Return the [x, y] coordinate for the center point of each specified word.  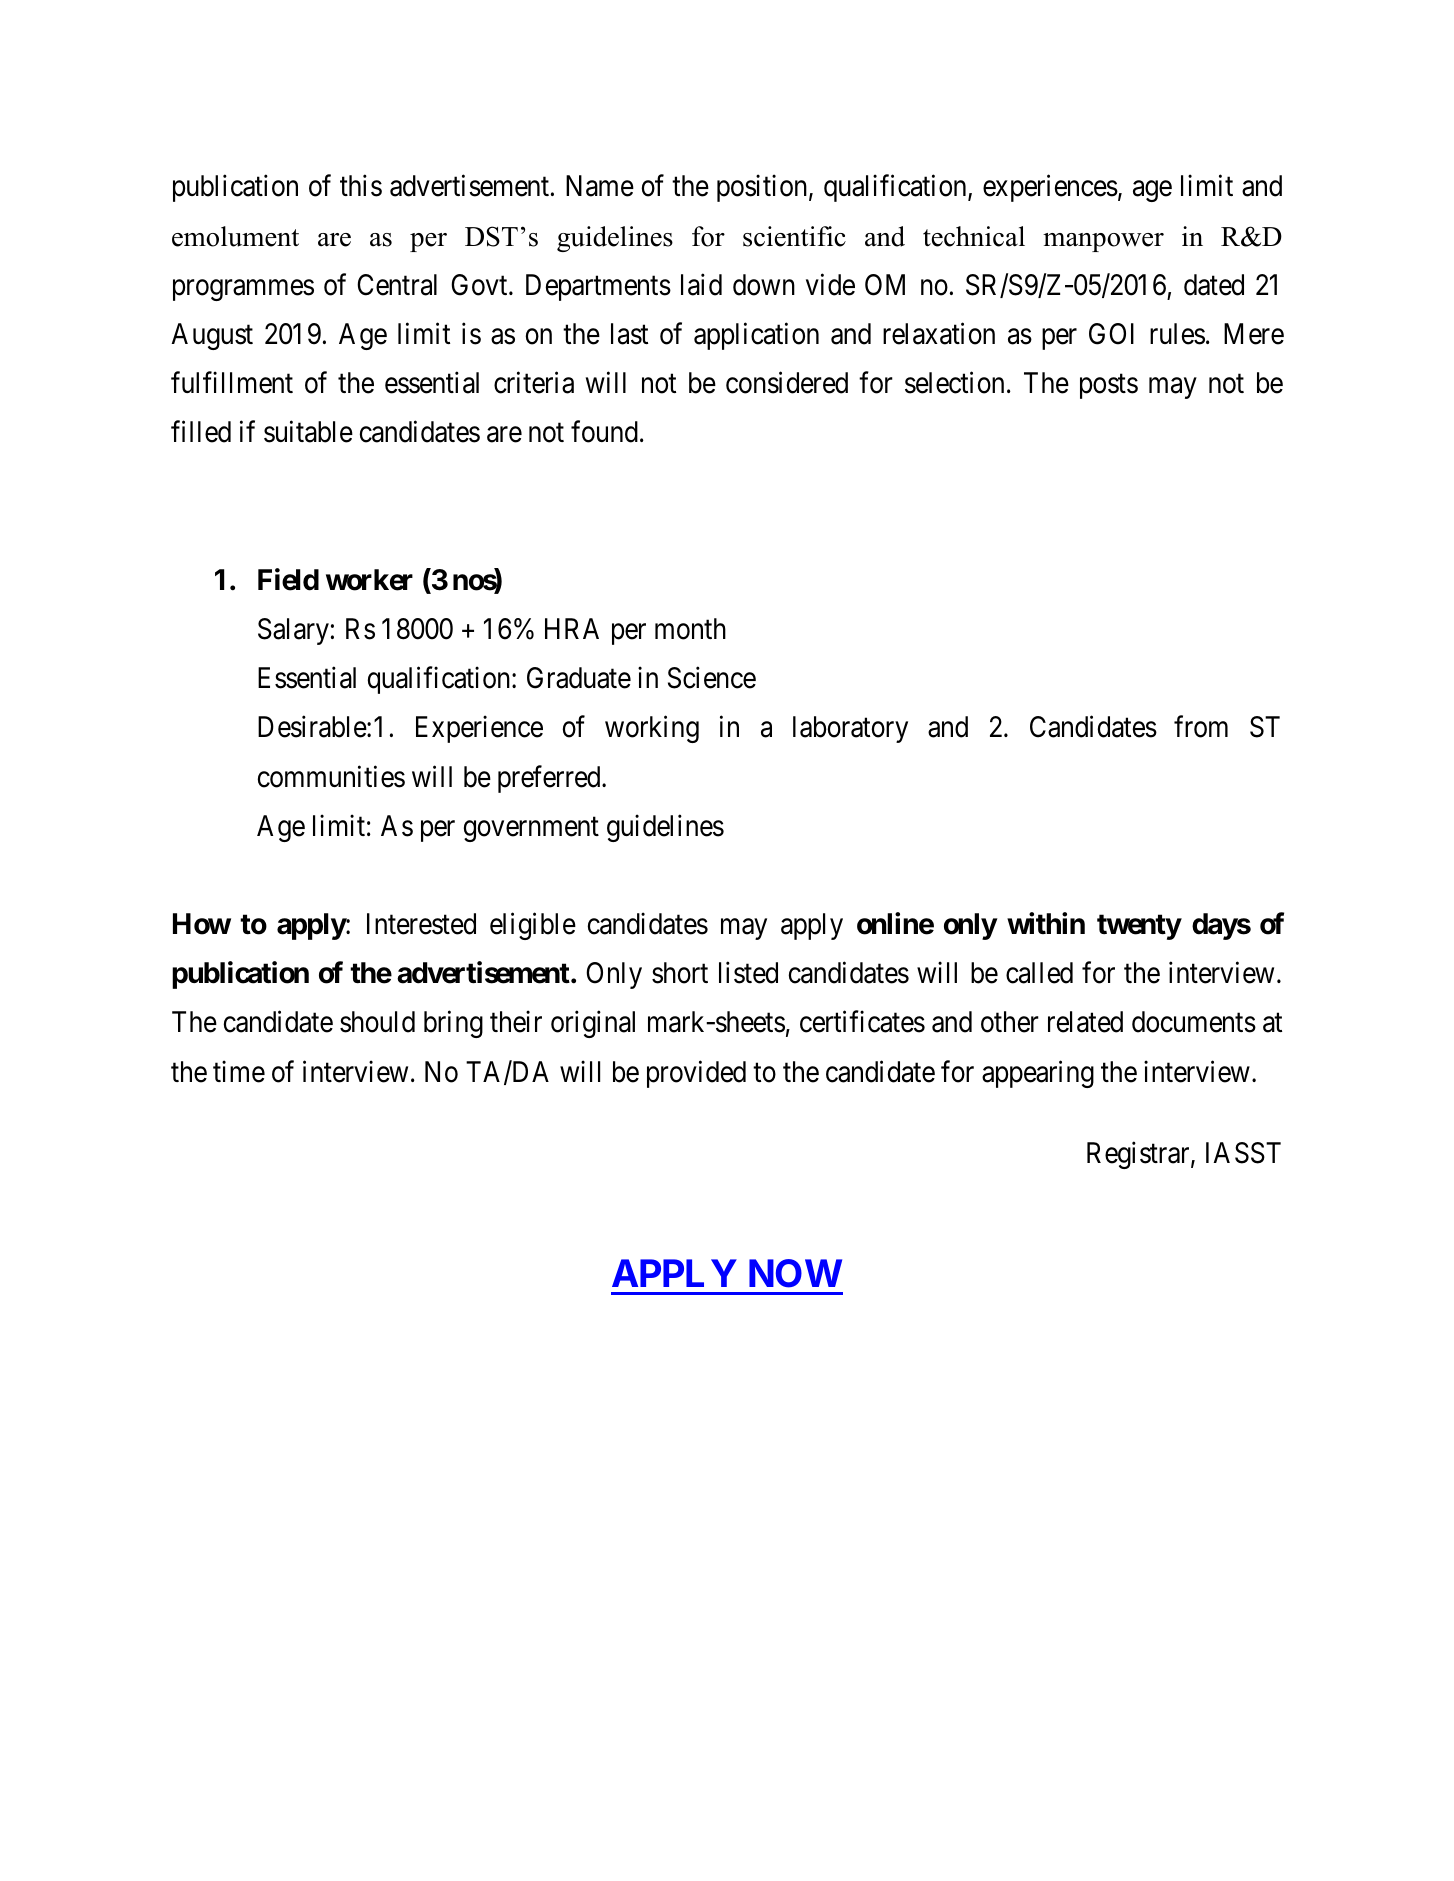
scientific [794, 236]
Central [397, 285]
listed [748, 973]
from [1201, 727]
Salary [293, 631]
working [652, 729]
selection [954, 383]
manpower [1103, 242]
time [239, 1071]
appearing [1038, 1074]
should [377, 1022]
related [1085, 1022]
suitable [308, 432]
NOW [795, 1273]
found [604, 432]
